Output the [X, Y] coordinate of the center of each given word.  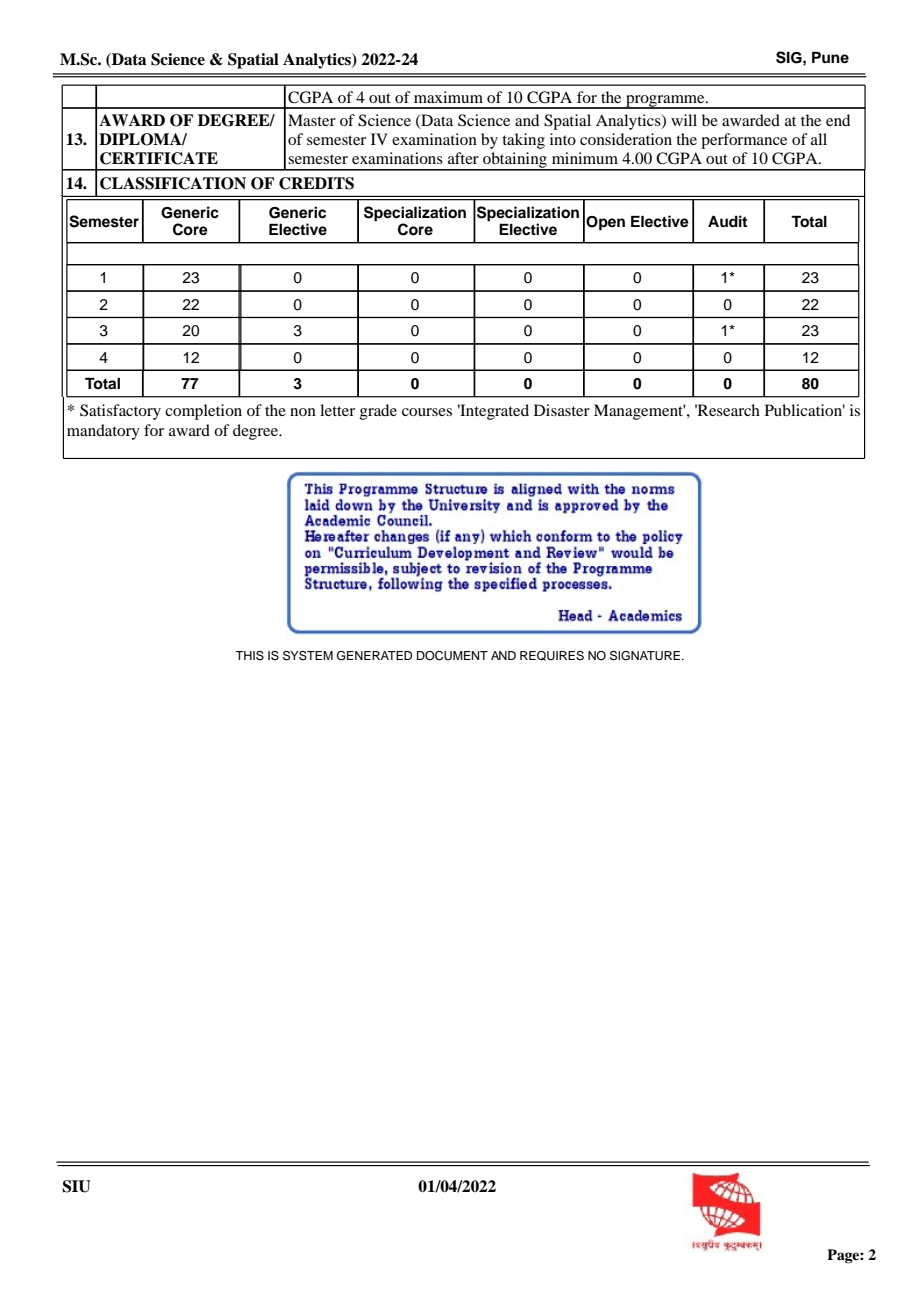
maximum [448, 97]
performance [744, 141]
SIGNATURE [645, 656]
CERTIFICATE [159, 158]
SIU [76, 1186]
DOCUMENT [452, 656]
